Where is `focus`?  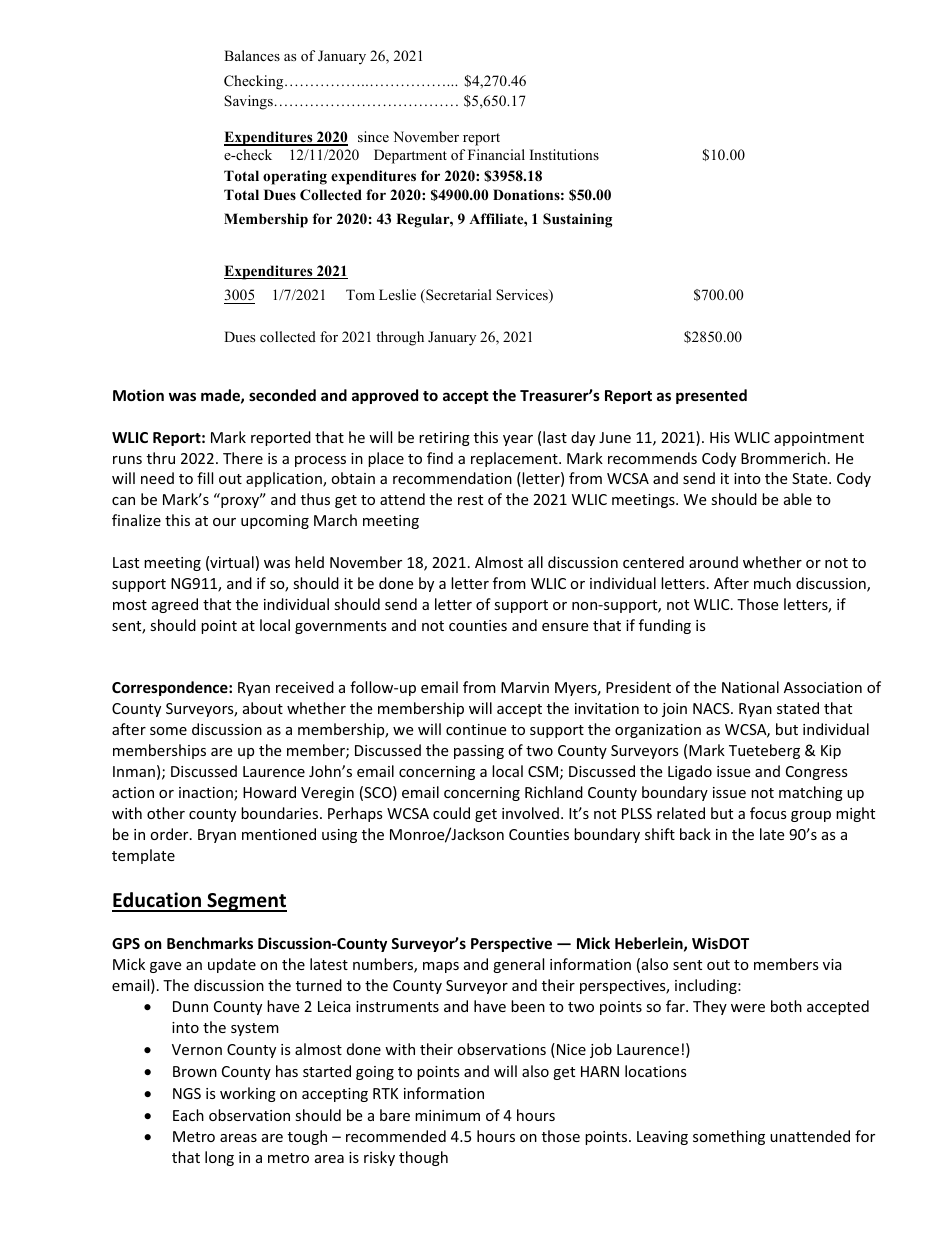 focus is located at coordinates (768, 813).
